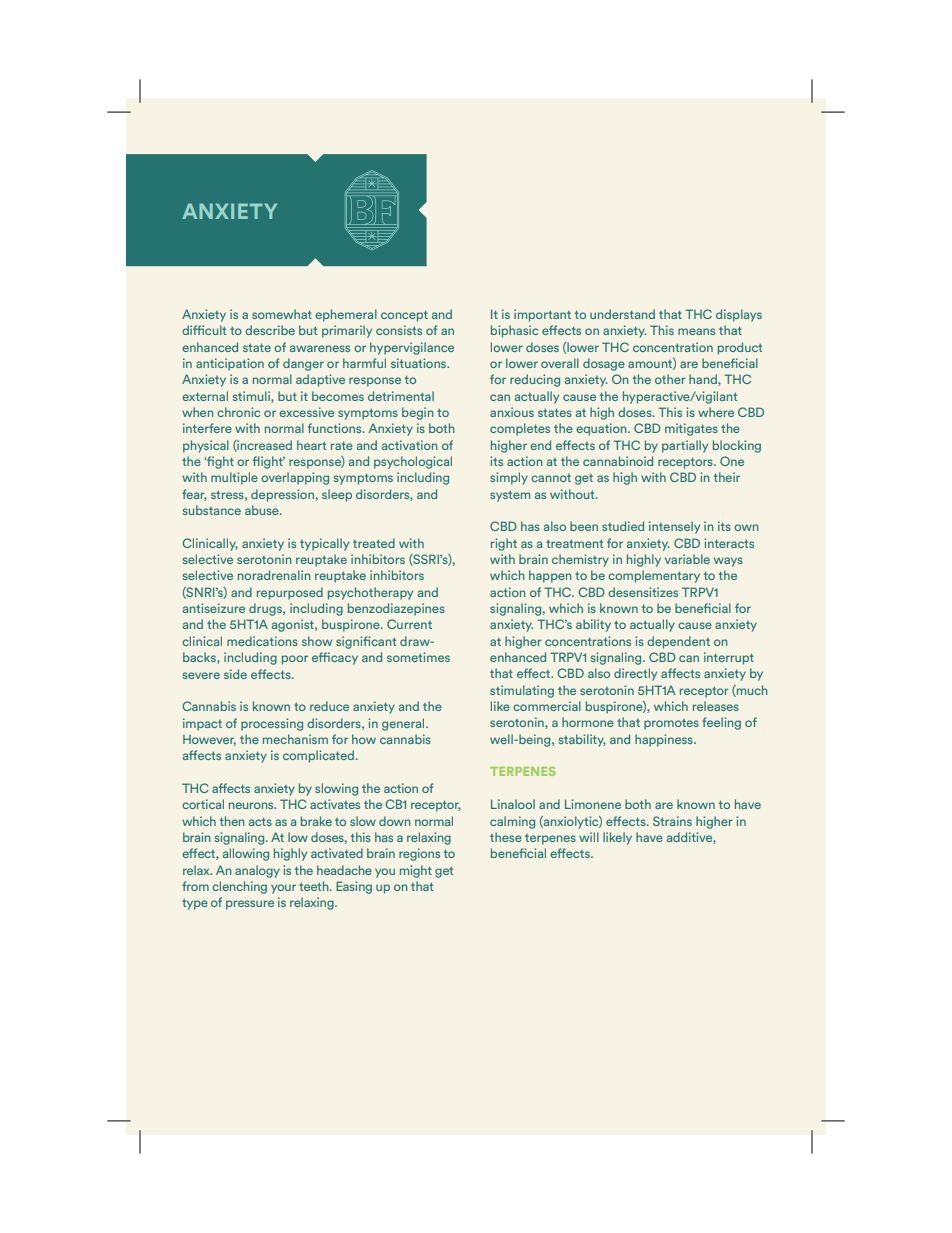 This page has width=952, height=1233. Describe the element at coordinates (270, 330) in the page. I see `describe` at that location.
